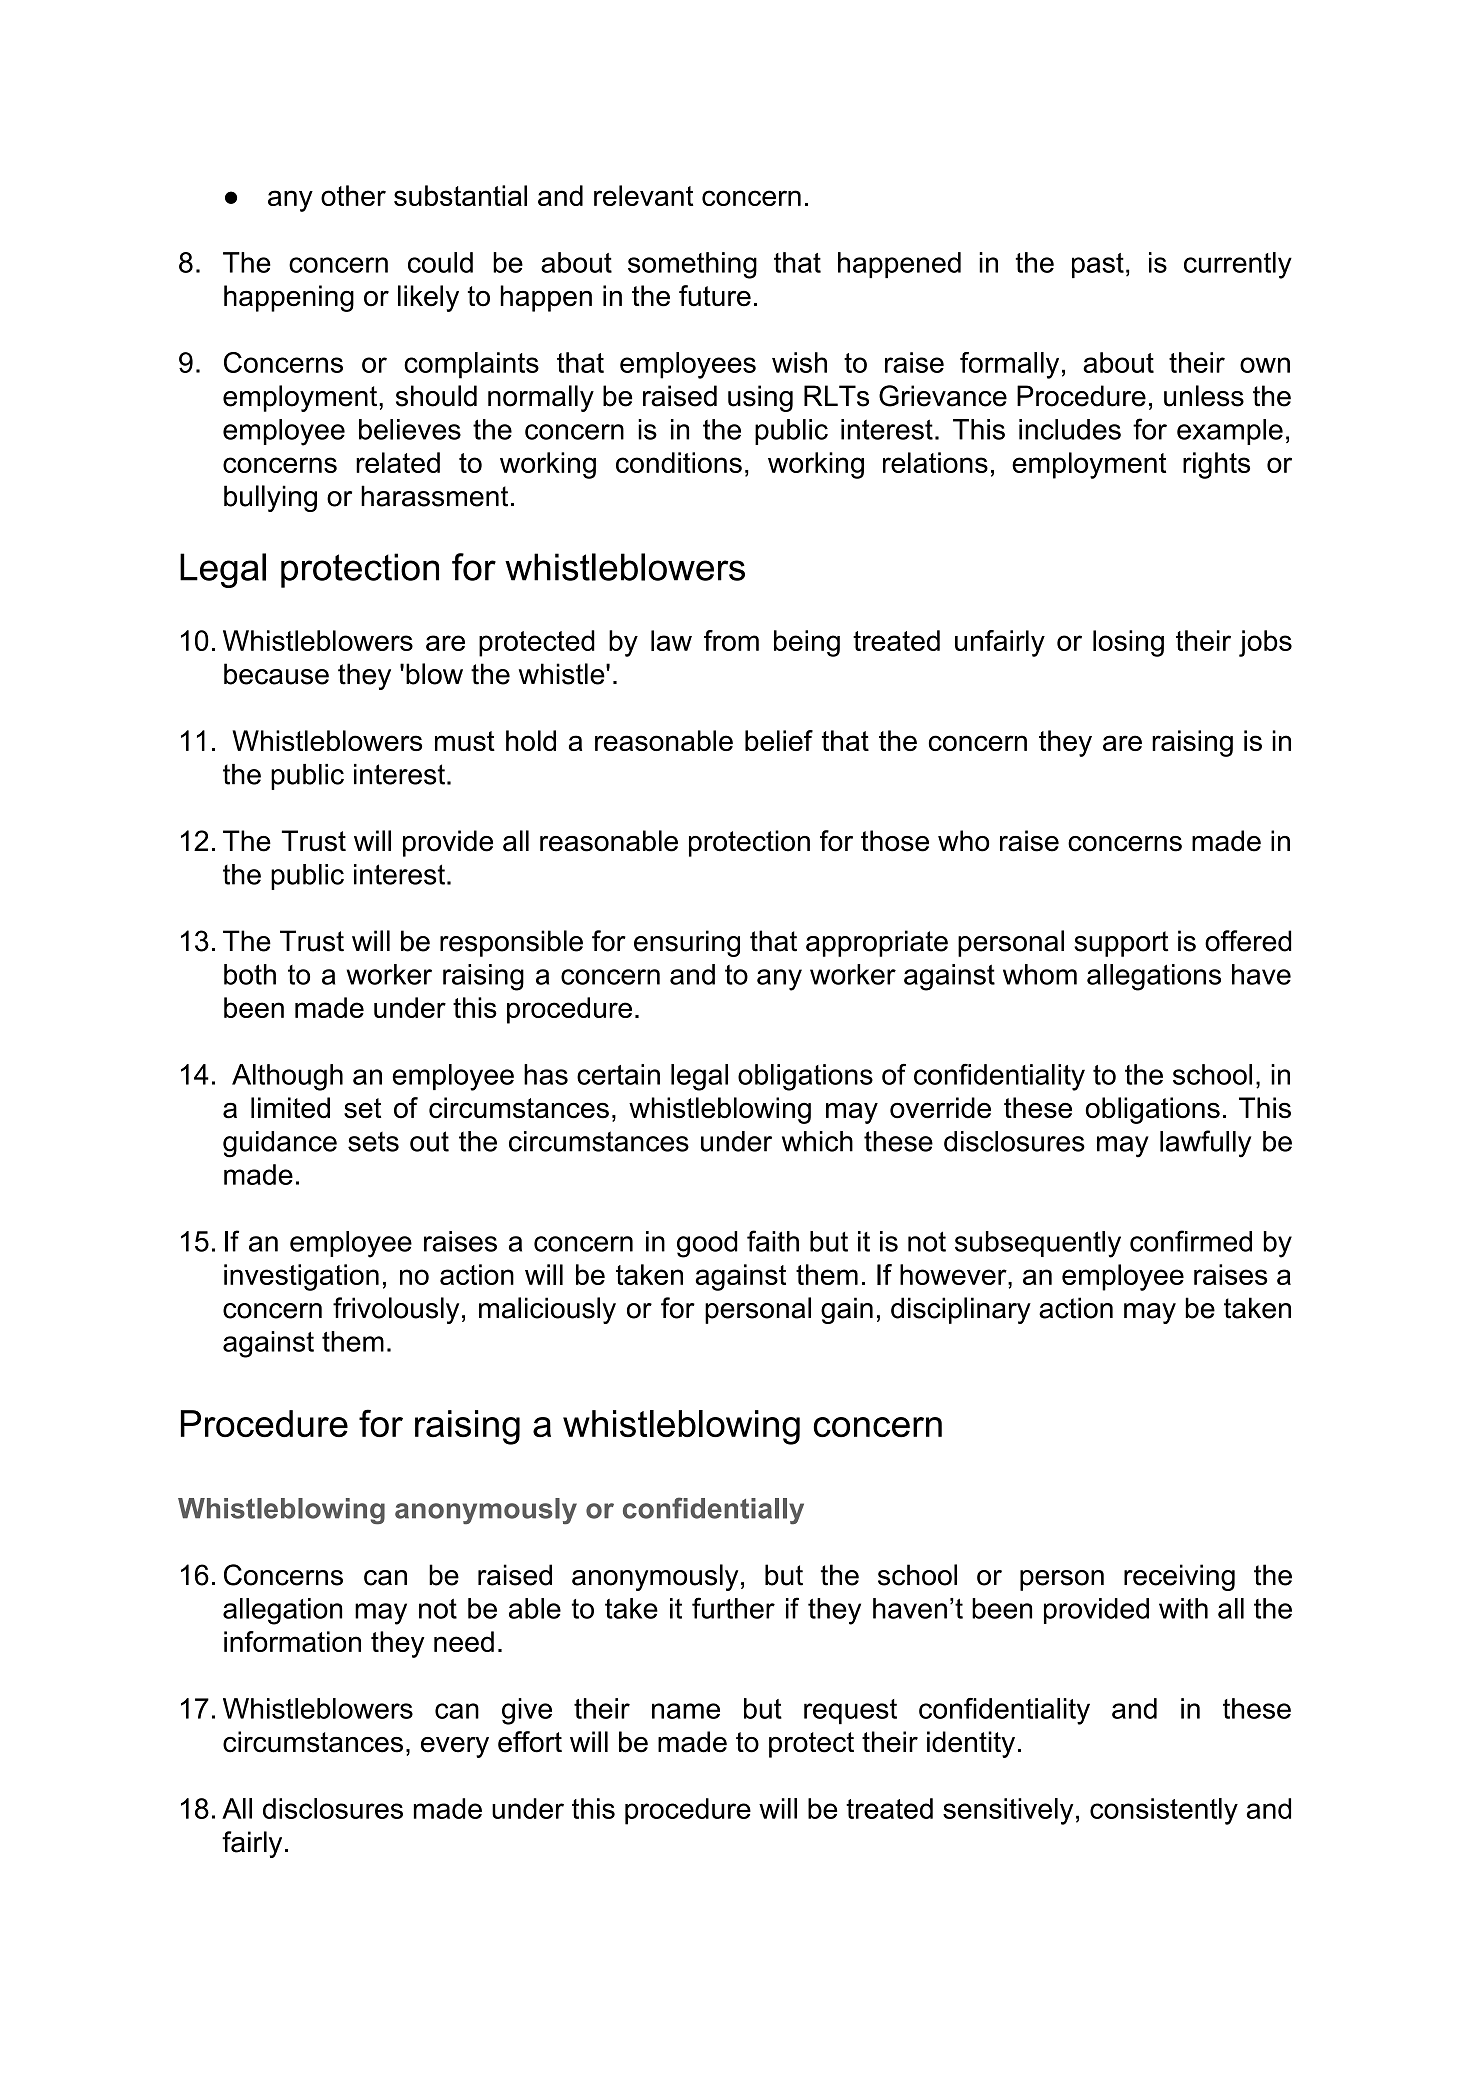 This image has width=1472, height=2082. Describe the element at coordinates (692, 265) in the image. I see `something` at that location.
